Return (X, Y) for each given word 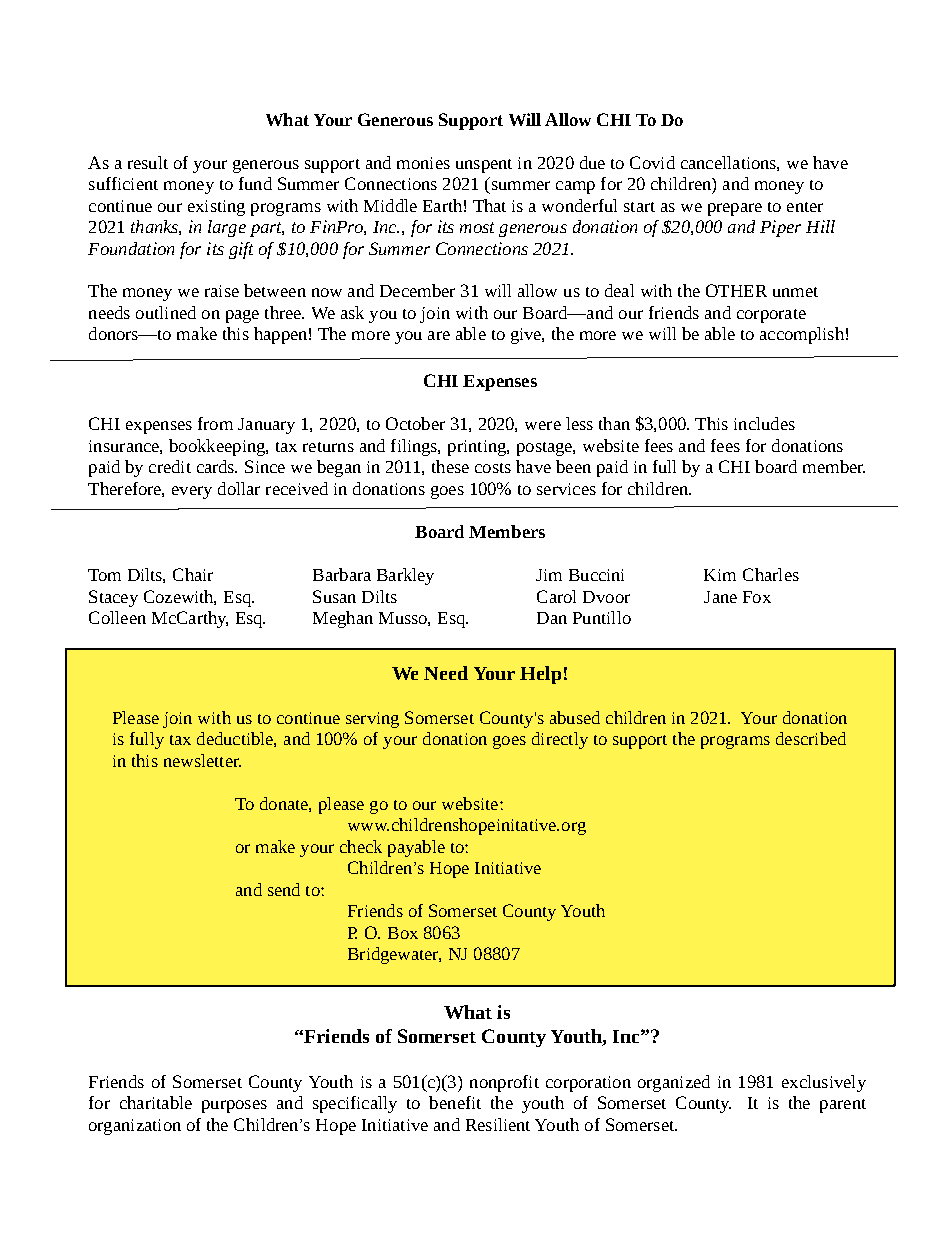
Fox (757, 597)
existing (216, 208)
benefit (455, 1102)
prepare (735, 209)
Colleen (117, 617)
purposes (234, 1106)
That (489, 205)
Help (540, 675)
